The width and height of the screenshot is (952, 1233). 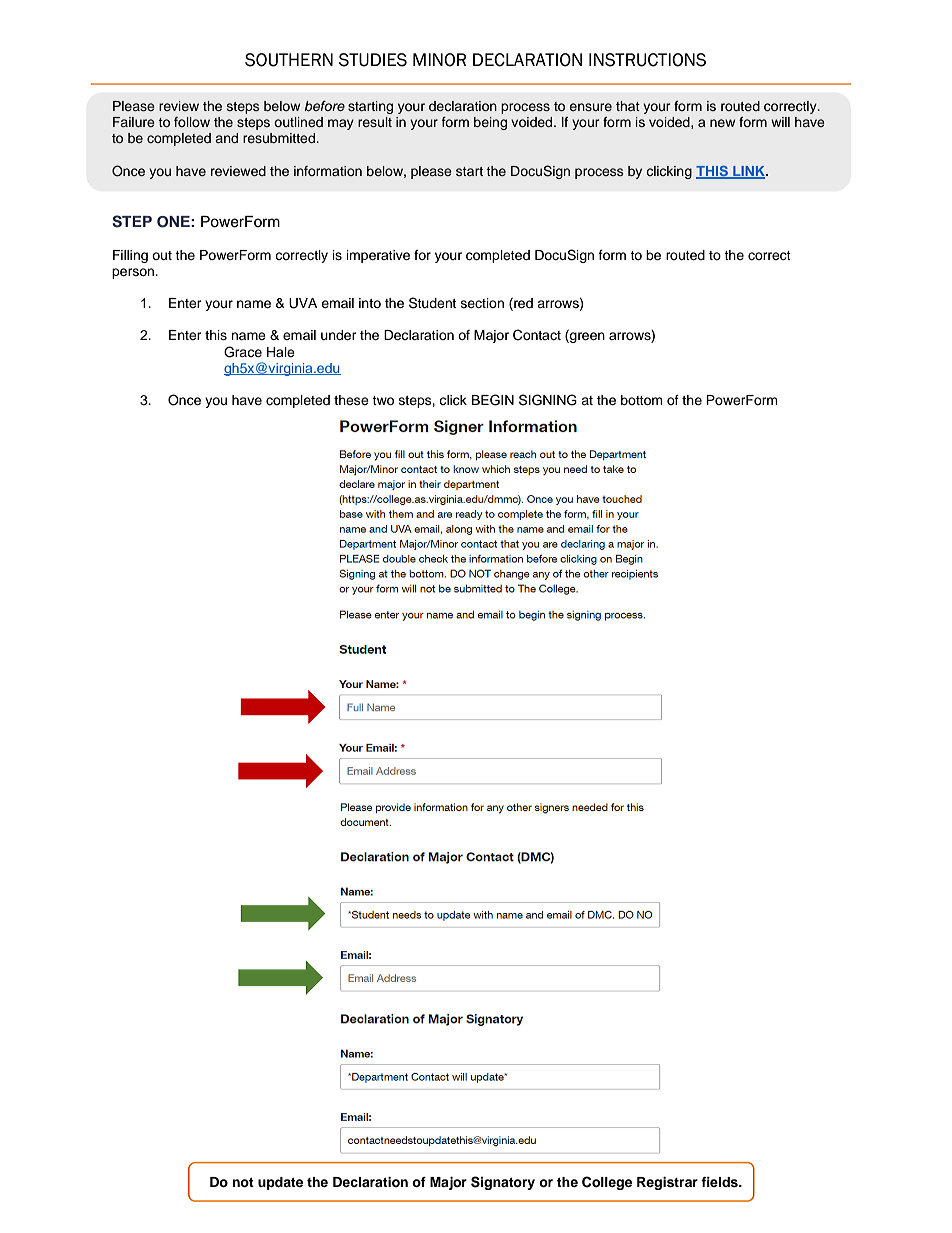 What do you see at coordinates (642, 400) in the screenshot?
I see `bottom` at bounding box center [642, 400].
